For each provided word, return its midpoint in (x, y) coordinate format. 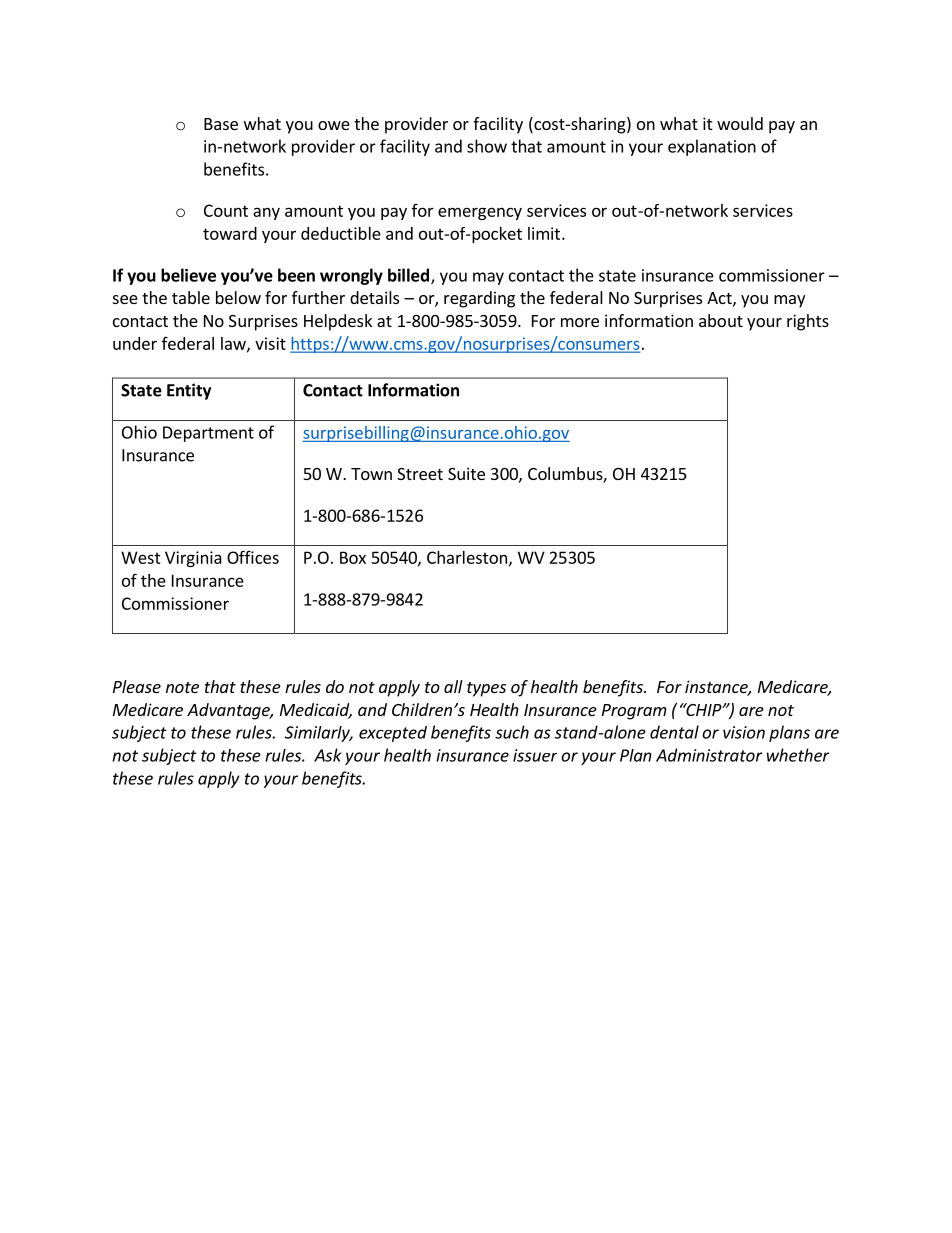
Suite (466, 473)
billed (408, 275)
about (721, 320)
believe (188, 275)
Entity (189, 391)
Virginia (193, 559)
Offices (253, 557)
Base (221, 124)
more (580, 322)
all (453, 686)
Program (634, 712)
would (740, 123)
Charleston (467, 557)
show (487, 146)
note (182, 687)
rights (808, 322)
